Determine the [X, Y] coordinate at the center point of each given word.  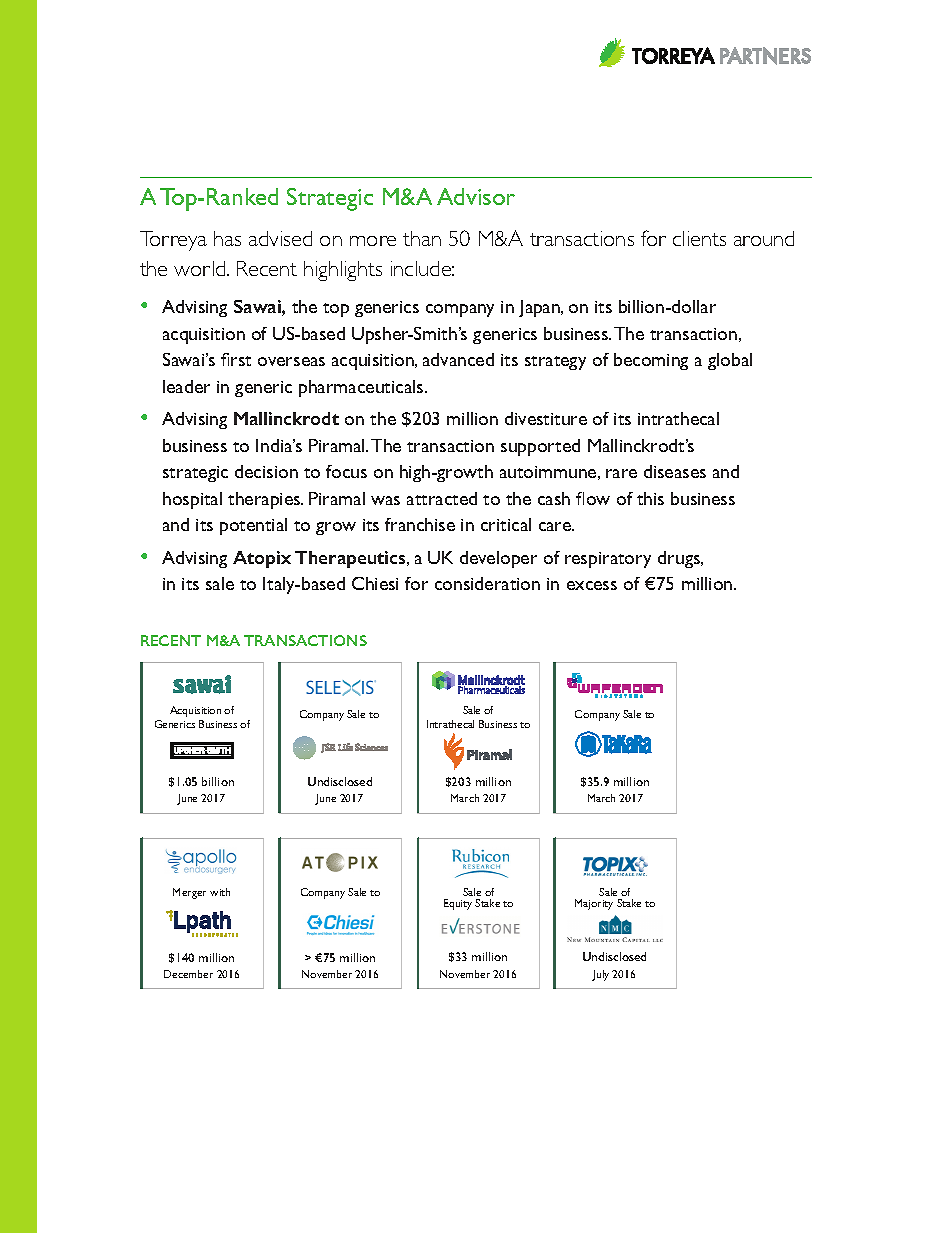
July [600, 975]
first [236, 359]
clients [699, 238]
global [730, 361]
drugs [680, 559]
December [188, 974]
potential [253, 526]
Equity [458, 904]
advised [280, 238]
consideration [487, 583]
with [220, 892]
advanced [458, 359]
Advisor [476, 196]
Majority [594, 904]
